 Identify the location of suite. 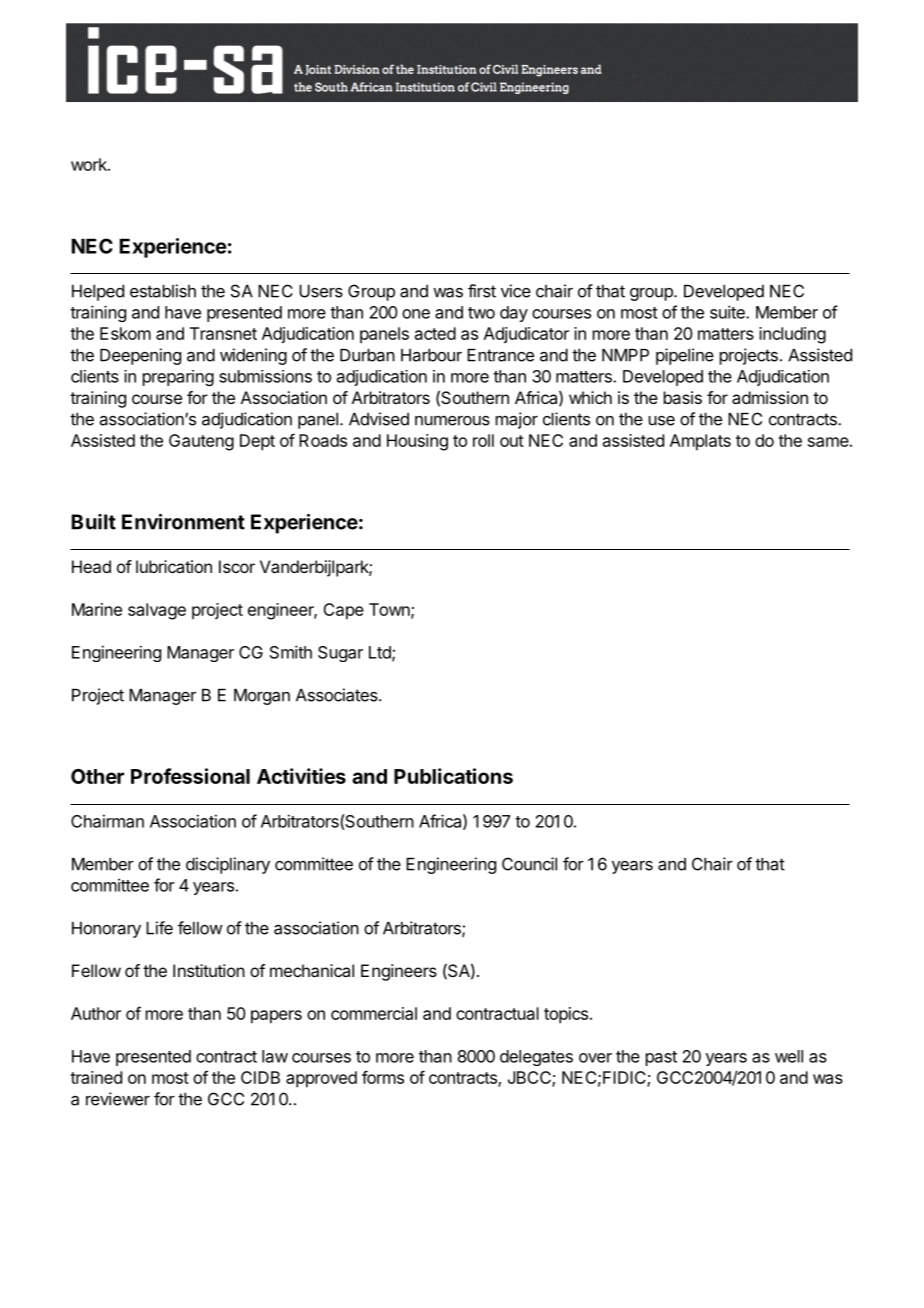
(728, 312).
